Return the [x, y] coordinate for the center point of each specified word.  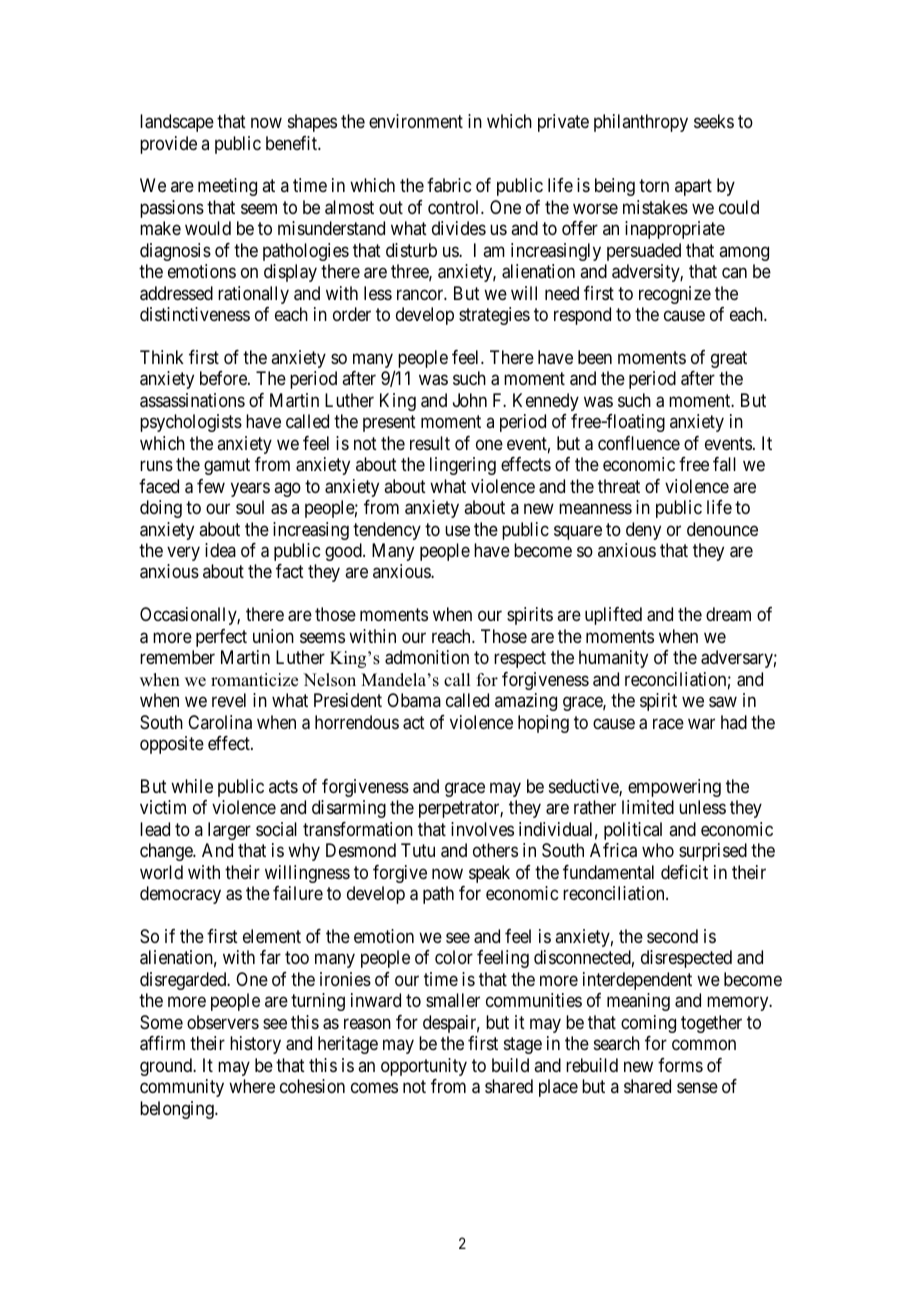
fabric [449, 185]
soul [250, 507]
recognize [675, 295]
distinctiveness [195, 314]
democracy [180, 895]
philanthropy [641, 123]
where [252, 1086]
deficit [684, 872]
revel [229, 700]
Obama [414, 700]
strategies [494, 316]
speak [489, 874]
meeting [227, 187]
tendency [387, 531]
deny [643, 531]
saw [723, 702]
